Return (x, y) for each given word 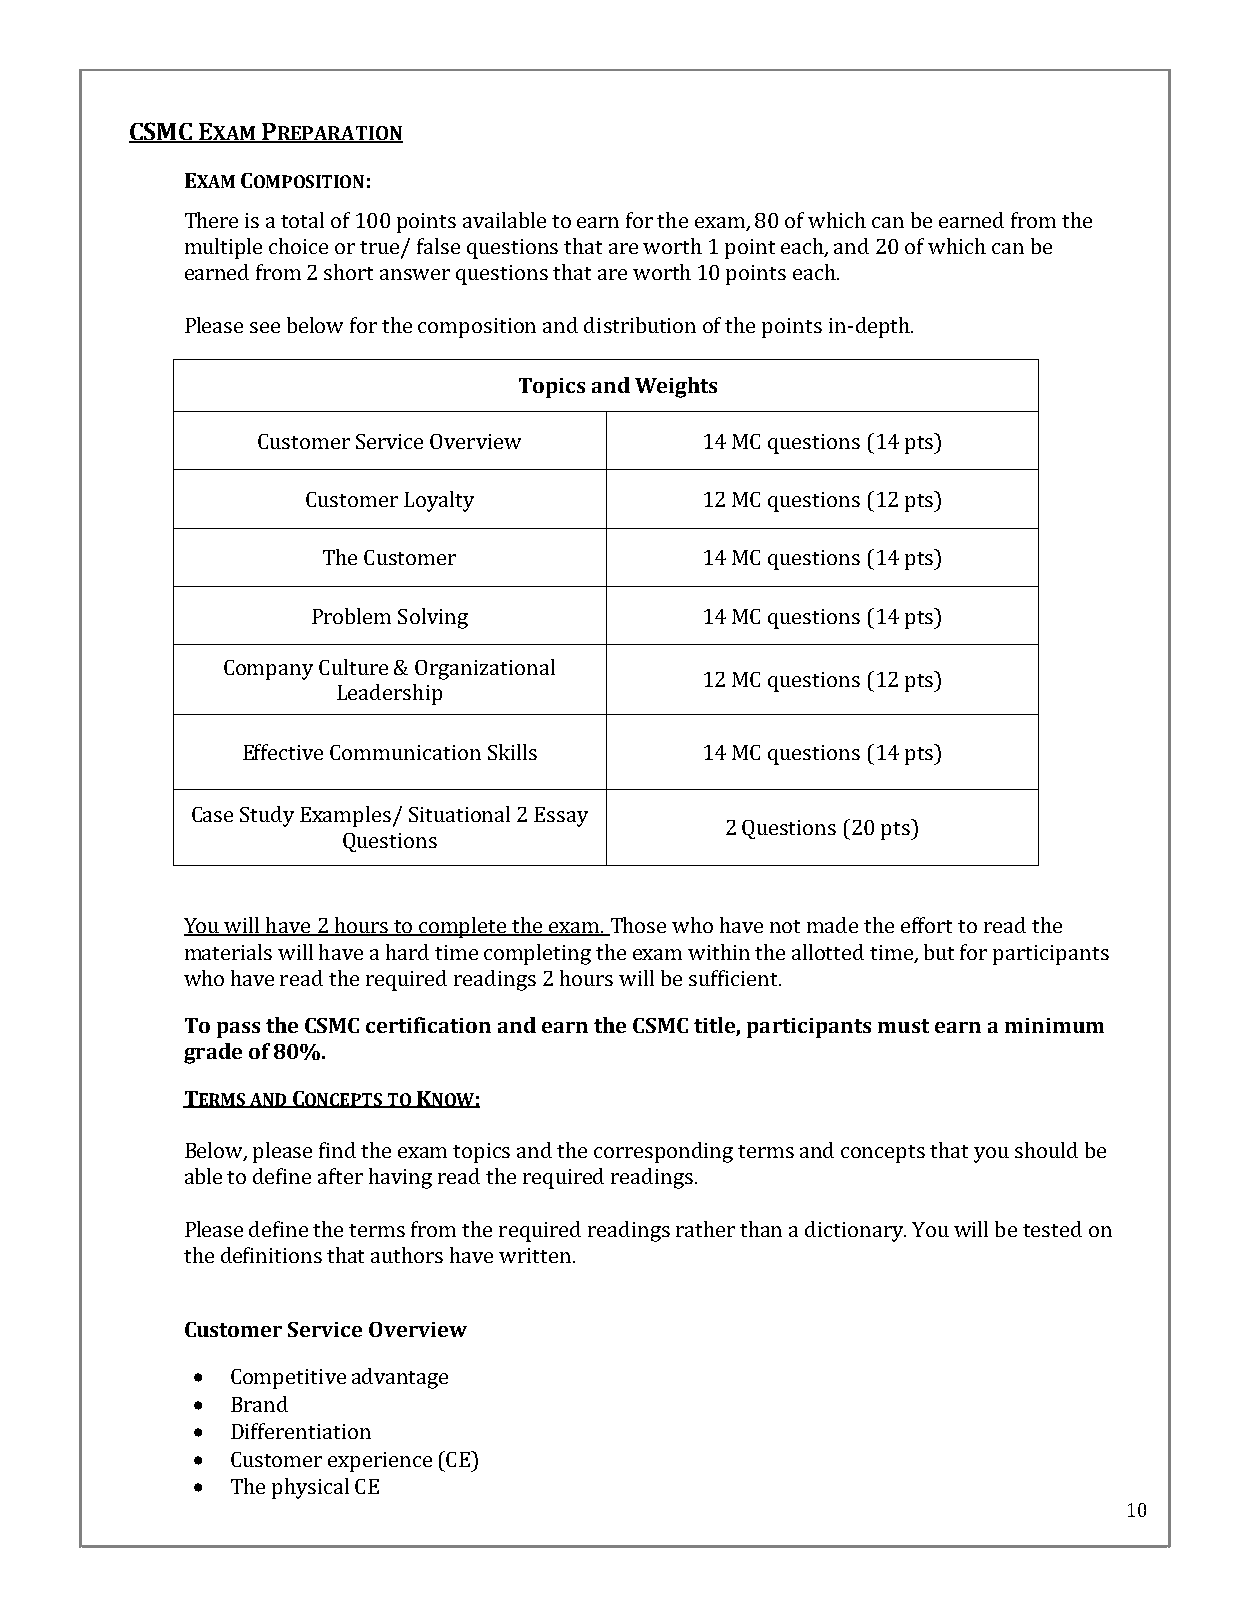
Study (267, 816)
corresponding (663, 1152)
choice (298, 246)
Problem (351, 616)
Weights (676, 387)
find (337, 1150)
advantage (400, 1378)
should (1046, 1150)
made (832, 925)
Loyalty (439, 501)
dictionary (855, 1231)
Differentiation (301, 1431)
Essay (561, 817)
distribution (640, 325)
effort (926, 925)
